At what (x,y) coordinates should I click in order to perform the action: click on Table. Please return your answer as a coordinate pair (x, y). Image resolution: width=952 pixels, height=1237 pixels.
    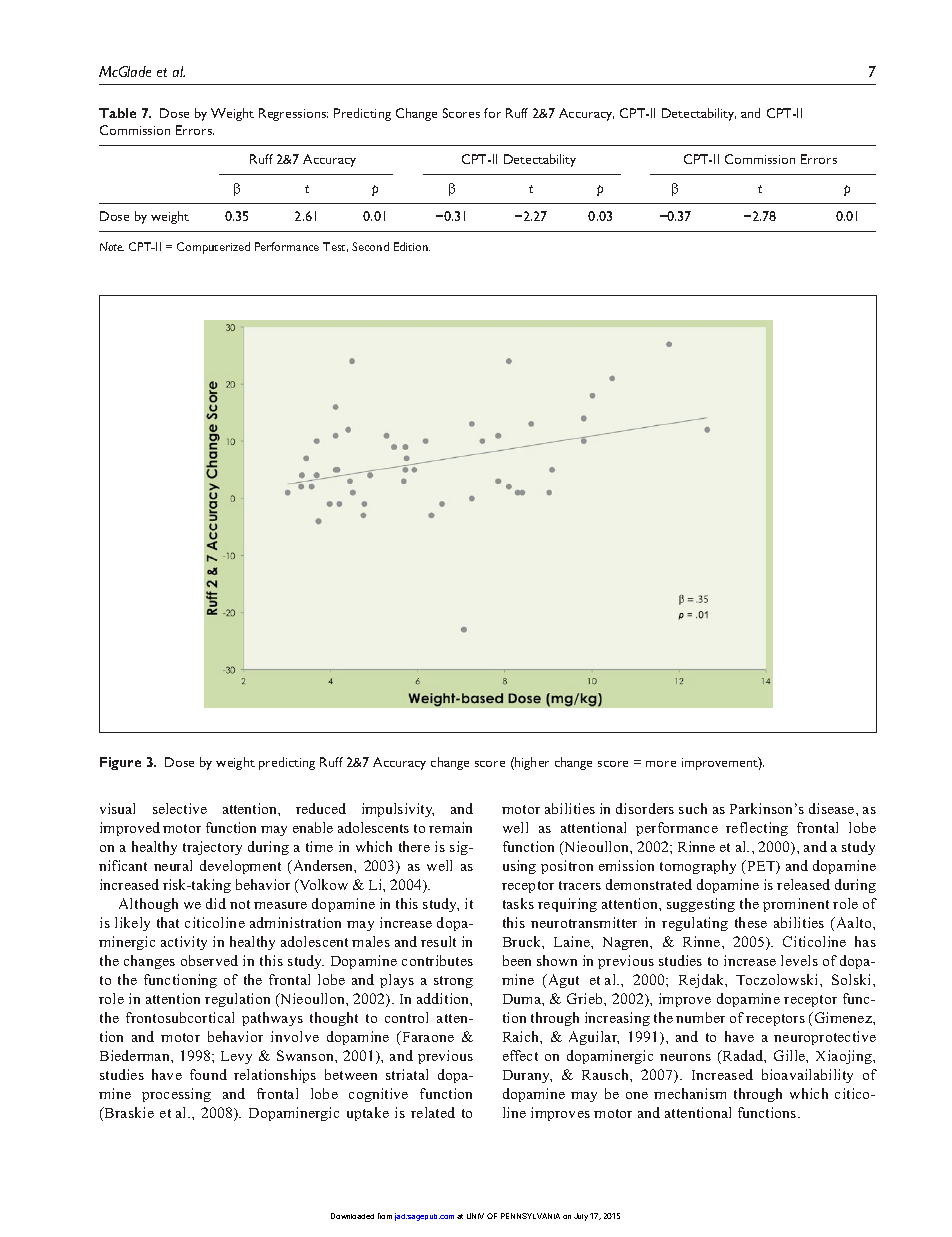
    Looking at the image, I should click on (117, 113).
